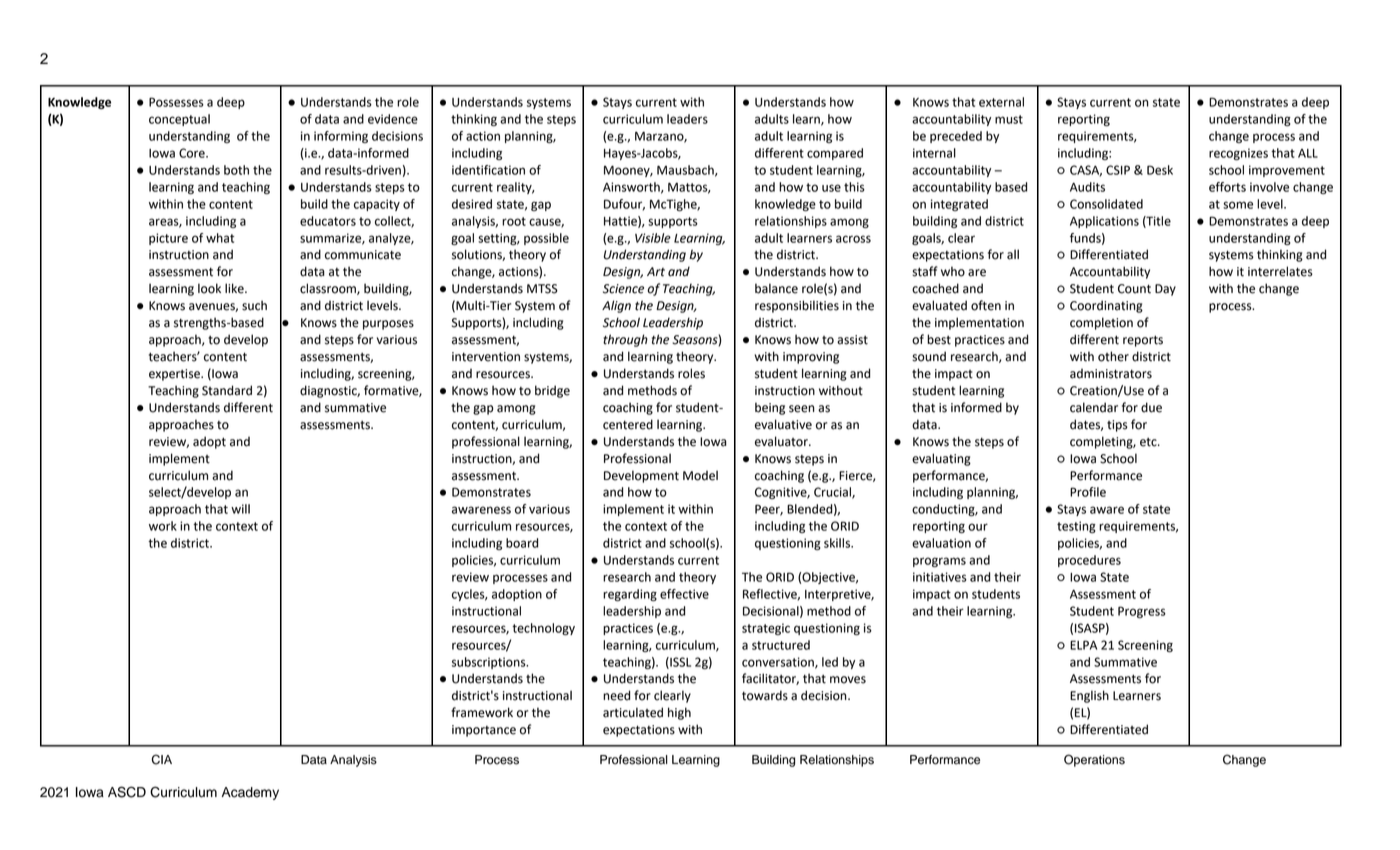 This screenshot has height=850, width=1400. What do you see at coordinates (625, 340) in the screenshot?
I see `through` at bounding box center [625, 340].
